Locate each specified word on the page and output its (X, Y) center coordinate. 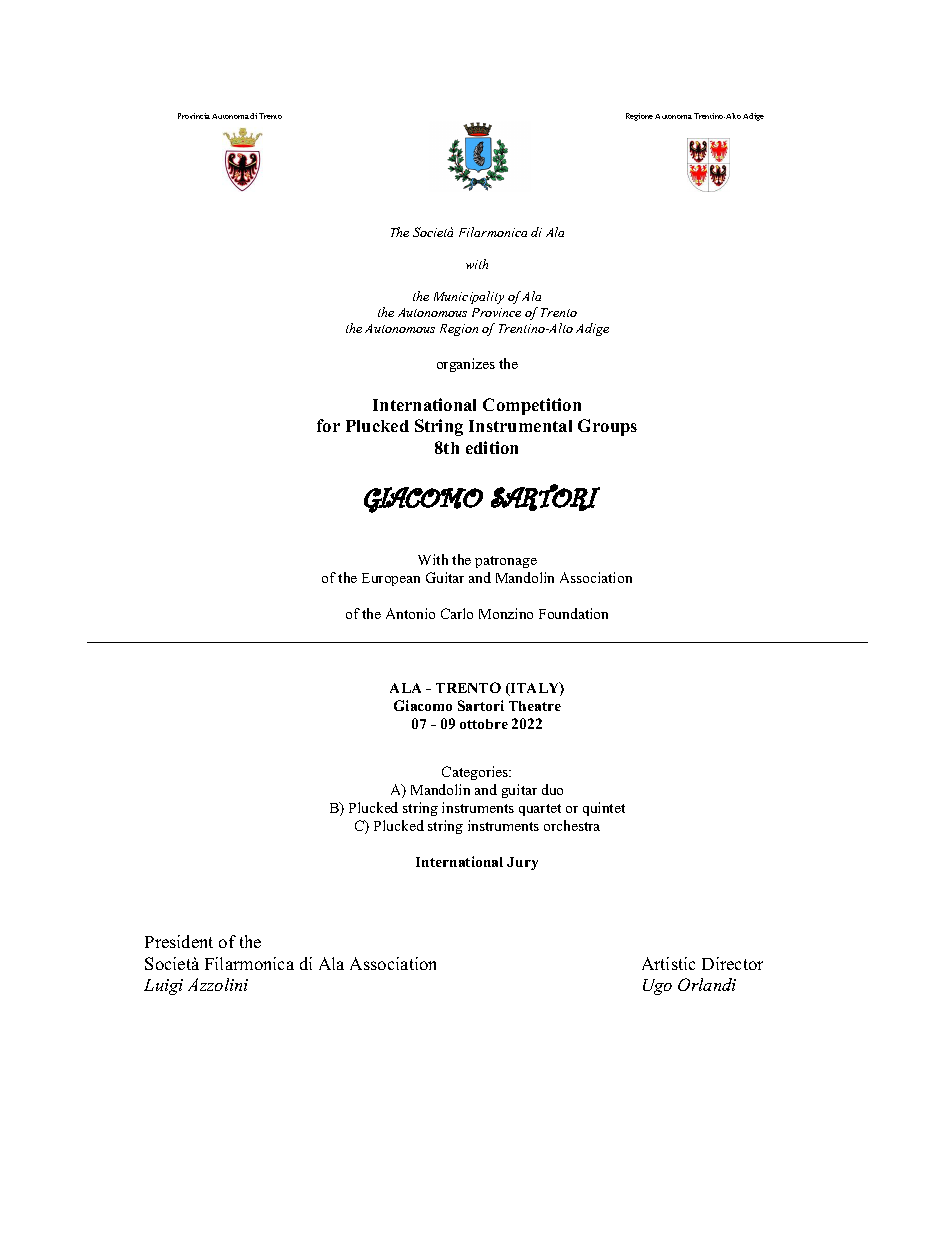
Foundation (573, 613)
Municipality (469, 297)
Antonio (410, 613)
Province (496, 312)
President (179, 941)
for (328, 425)
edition (492, 447)
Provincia (194, 116)
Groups (607, 427)
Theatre (535, 706)
